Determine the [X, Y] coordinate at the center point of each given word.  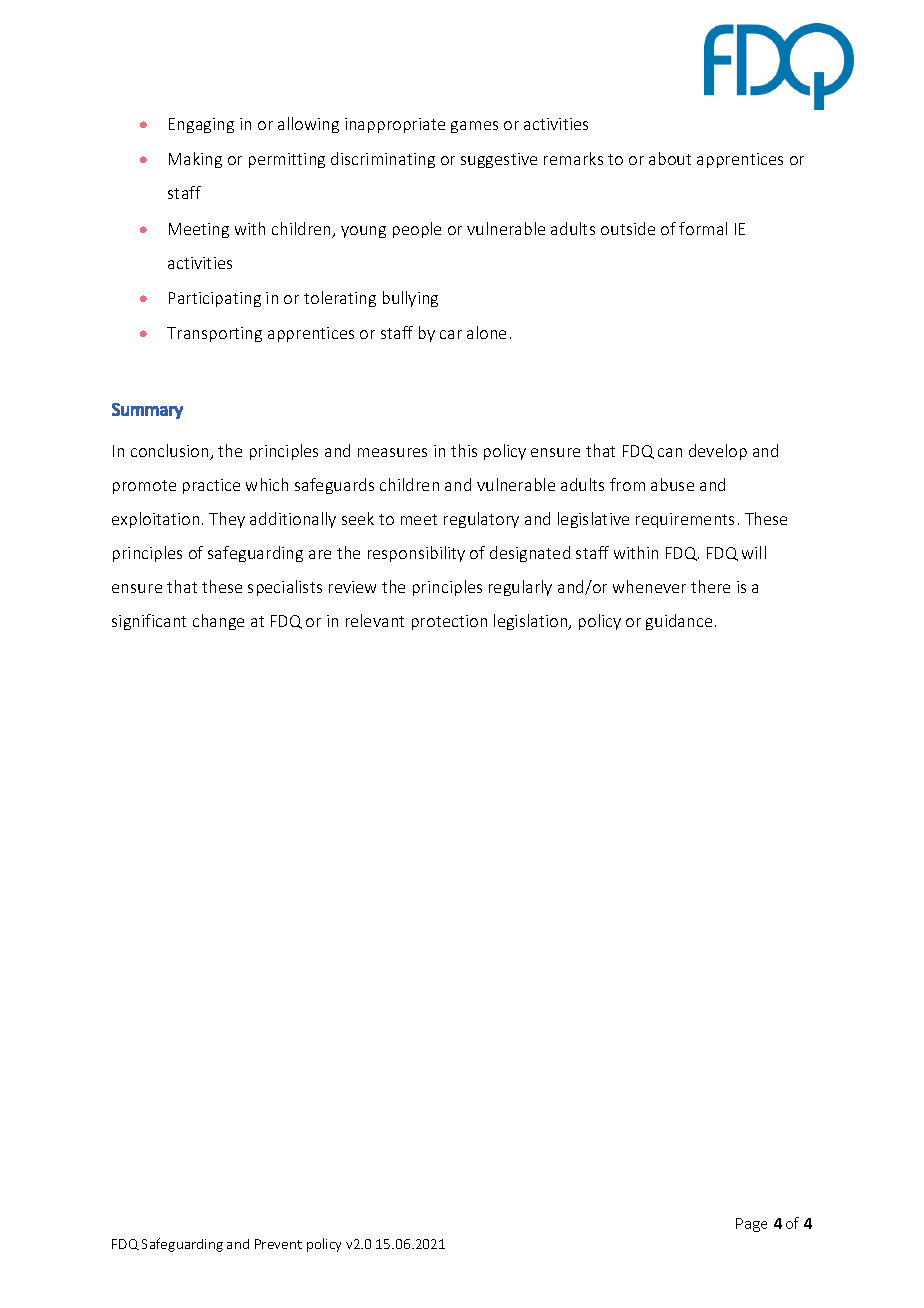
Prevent [278, 1244]
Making [195, 160]
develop [718, 452]
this [464, 450]
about [670, 158]
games [474, 127]
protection [449, 622]
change [218, 622]
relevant [375, 620]
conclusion [171, 452]
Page [751, 1225]
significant [149, 622]
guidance [679, 622]
